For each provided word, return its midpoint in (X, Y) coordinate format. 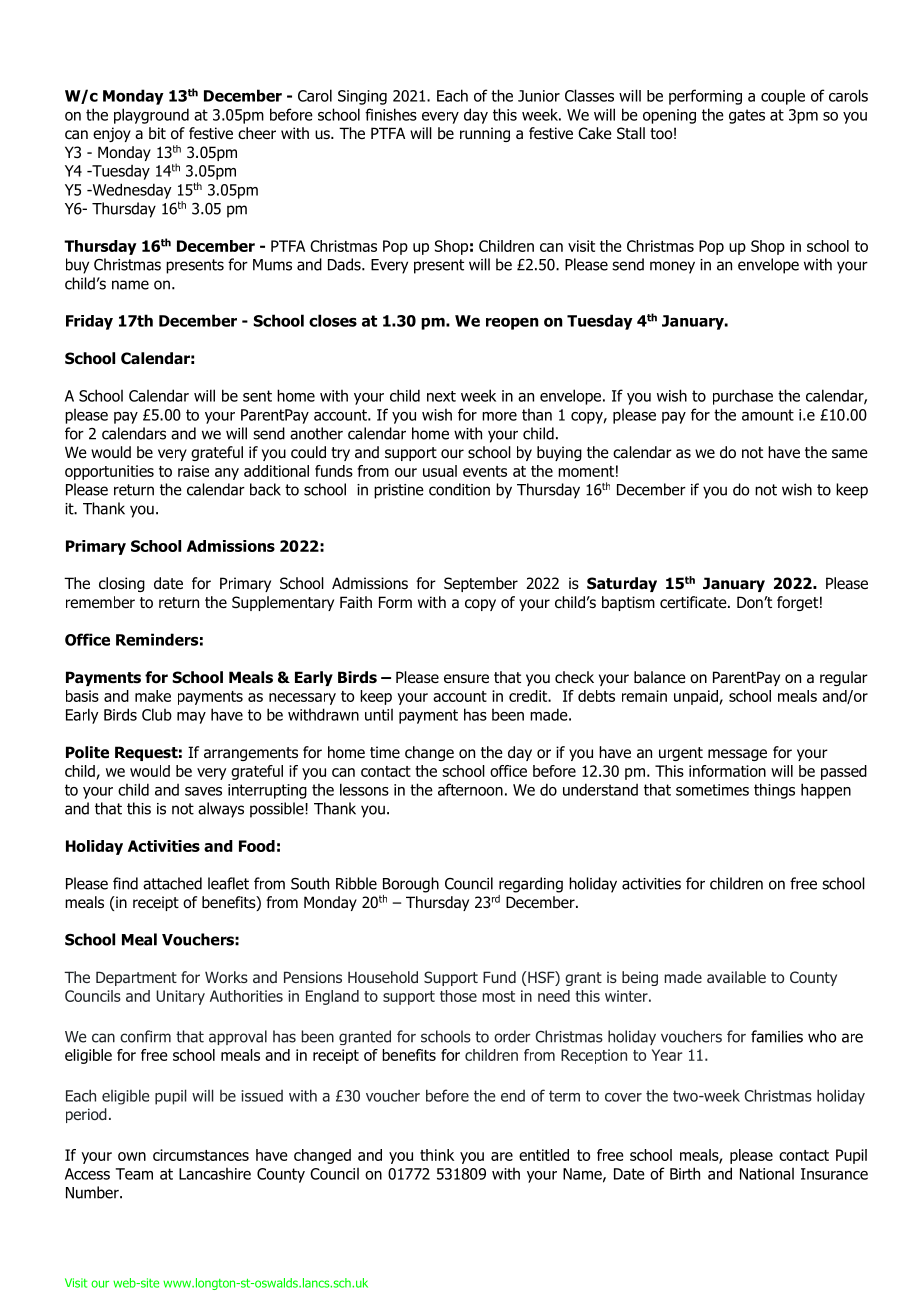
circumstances (201, 1155)
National (767, 1174)
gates (747, 116)
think (437, 1155)
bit (157, 133)
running (485, 134)
